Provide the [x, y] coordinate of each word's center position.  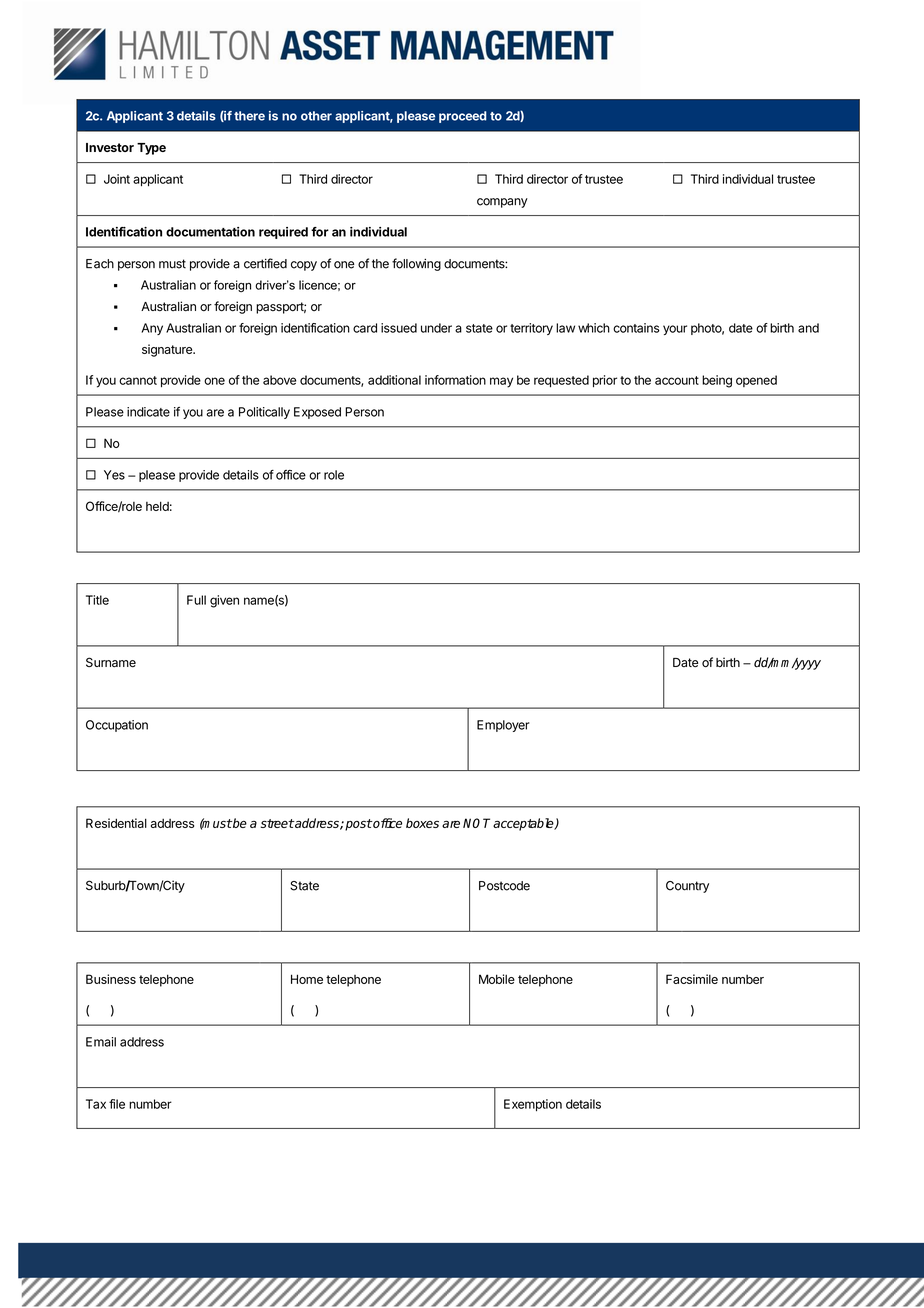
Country [687, 887]
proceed [463, 117]
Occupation [117, 726]
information [455, 380]
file [117, 1104]
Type [151, 149]
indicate [148, 412]
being [717, 381]
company [502, 203]
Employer [503, 726]
